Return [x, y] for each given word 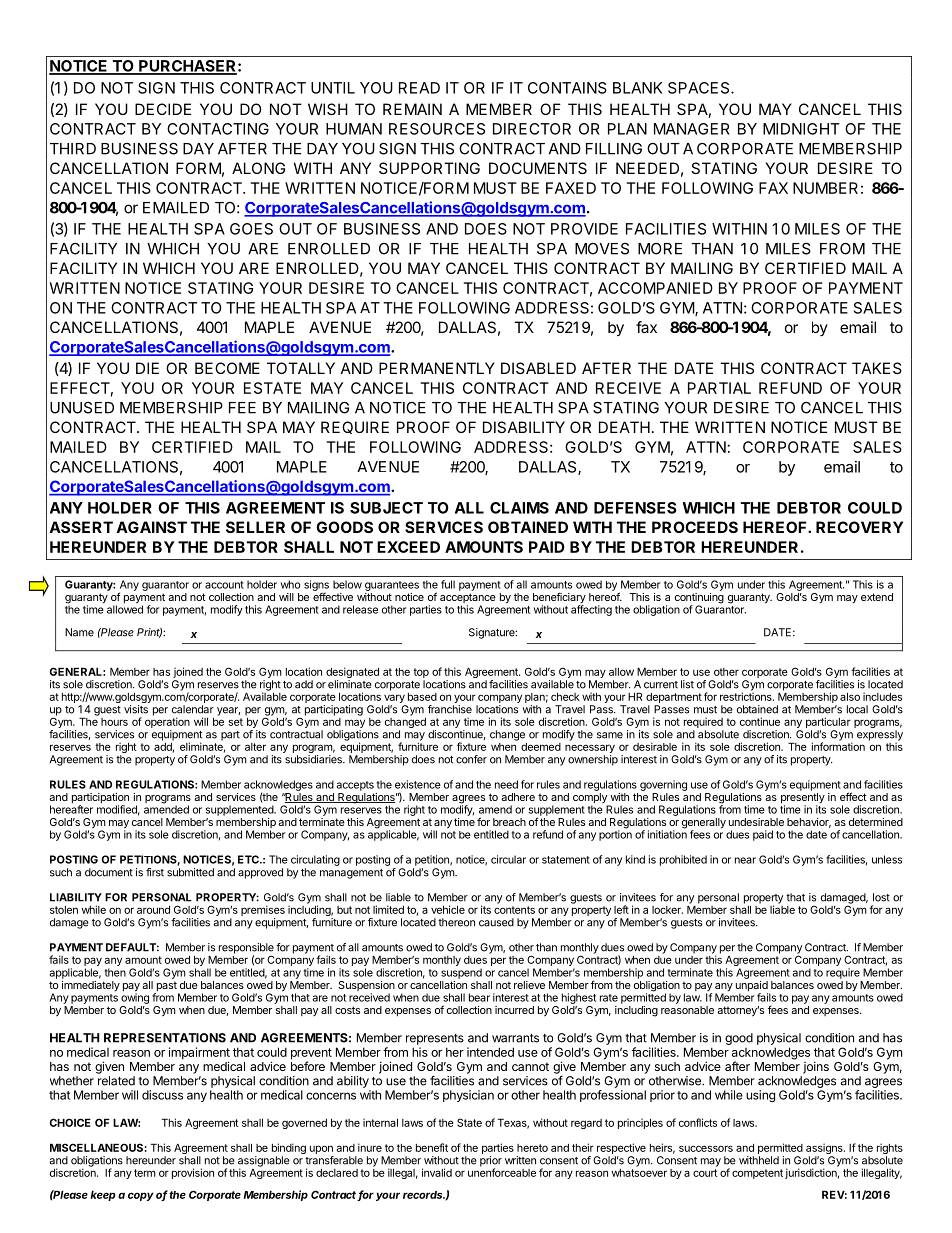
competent [757, 1174]
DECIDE [163, 109]
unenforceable [502, 1171]
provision [193, 1173]
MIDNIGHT [801, 129]
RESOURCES [437, 129]
